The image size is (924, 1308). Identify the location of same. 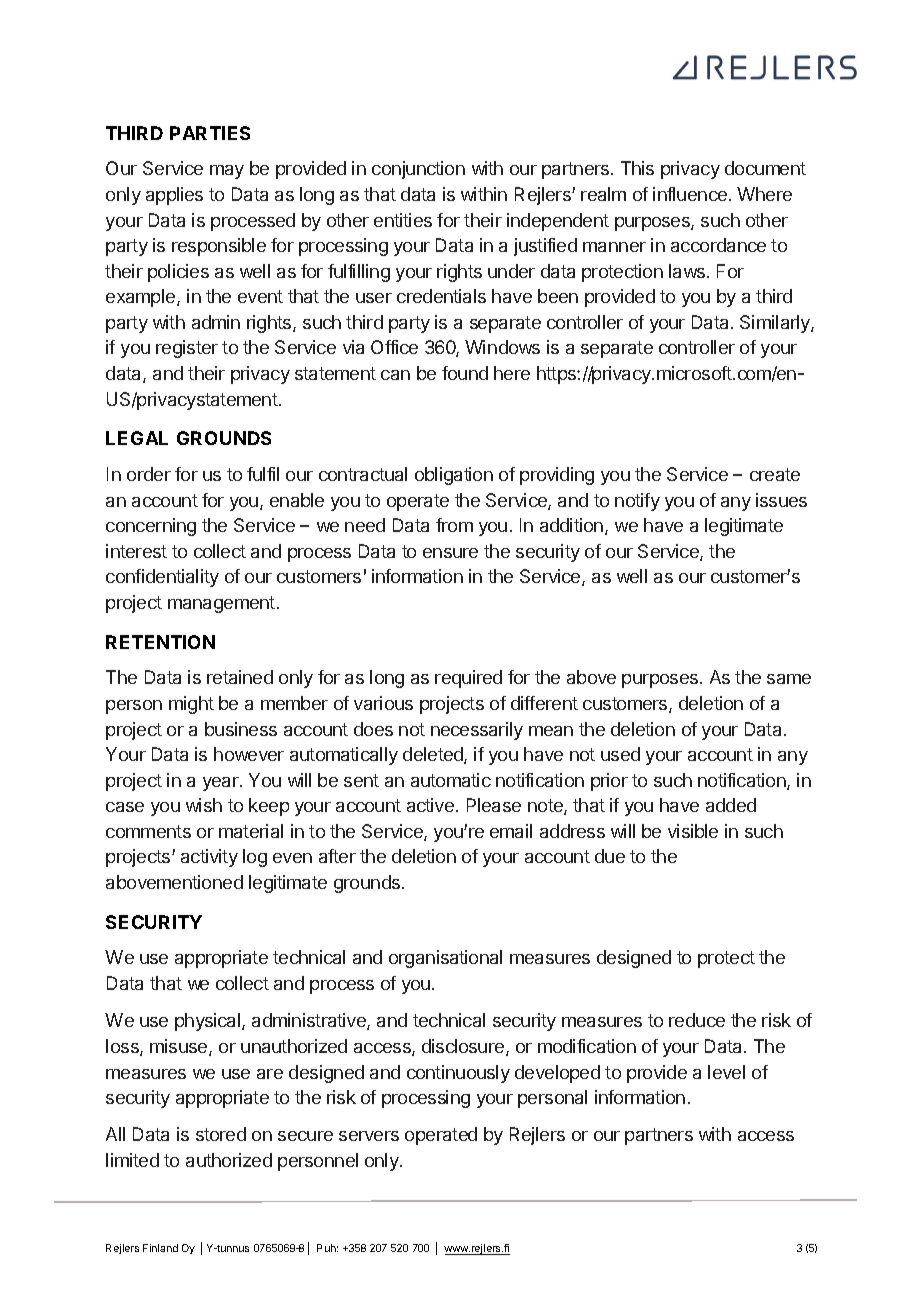
(789, 679).
